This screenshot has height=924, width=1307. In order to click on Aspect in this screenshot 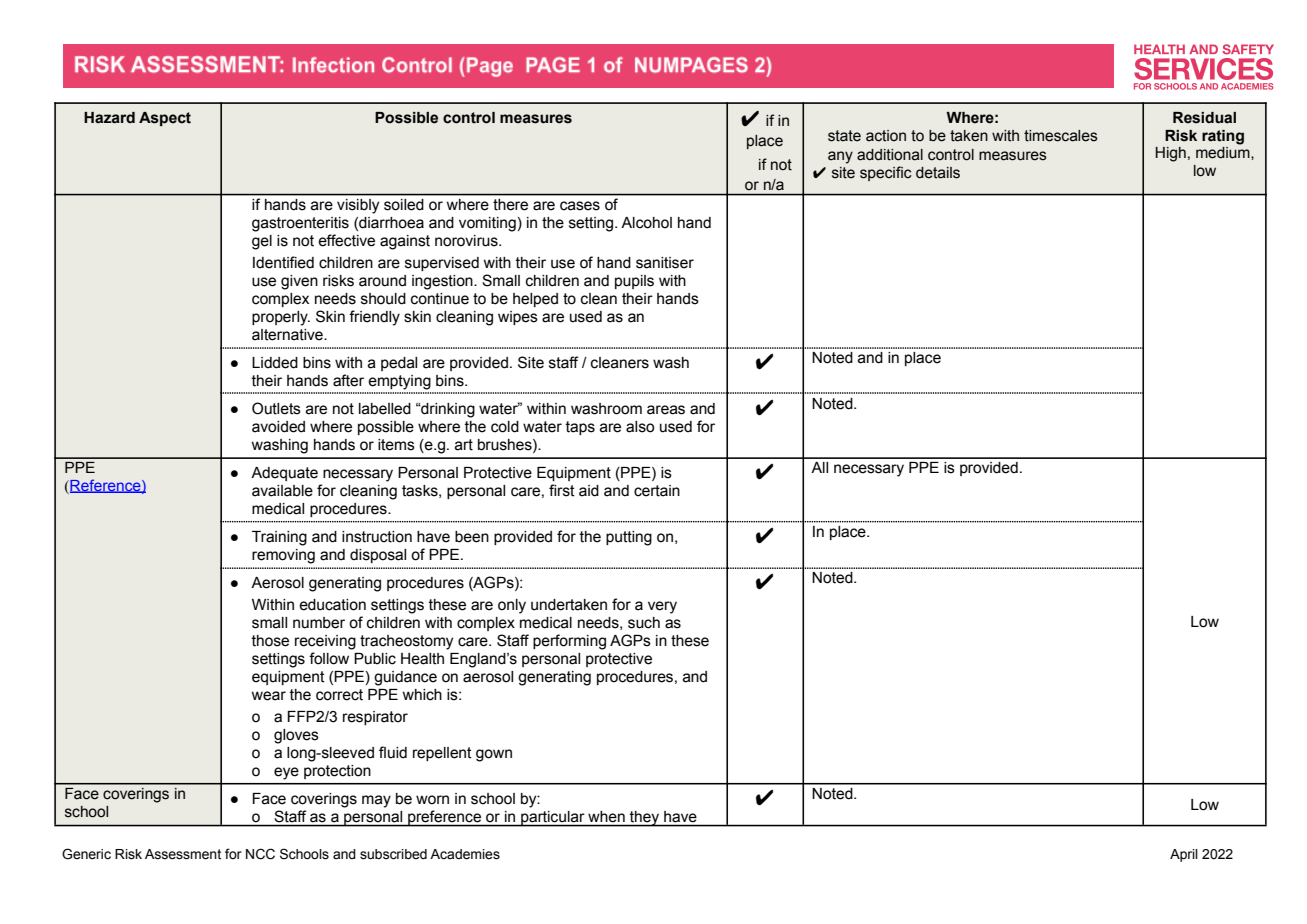, I will do `click(165, 119)`.
